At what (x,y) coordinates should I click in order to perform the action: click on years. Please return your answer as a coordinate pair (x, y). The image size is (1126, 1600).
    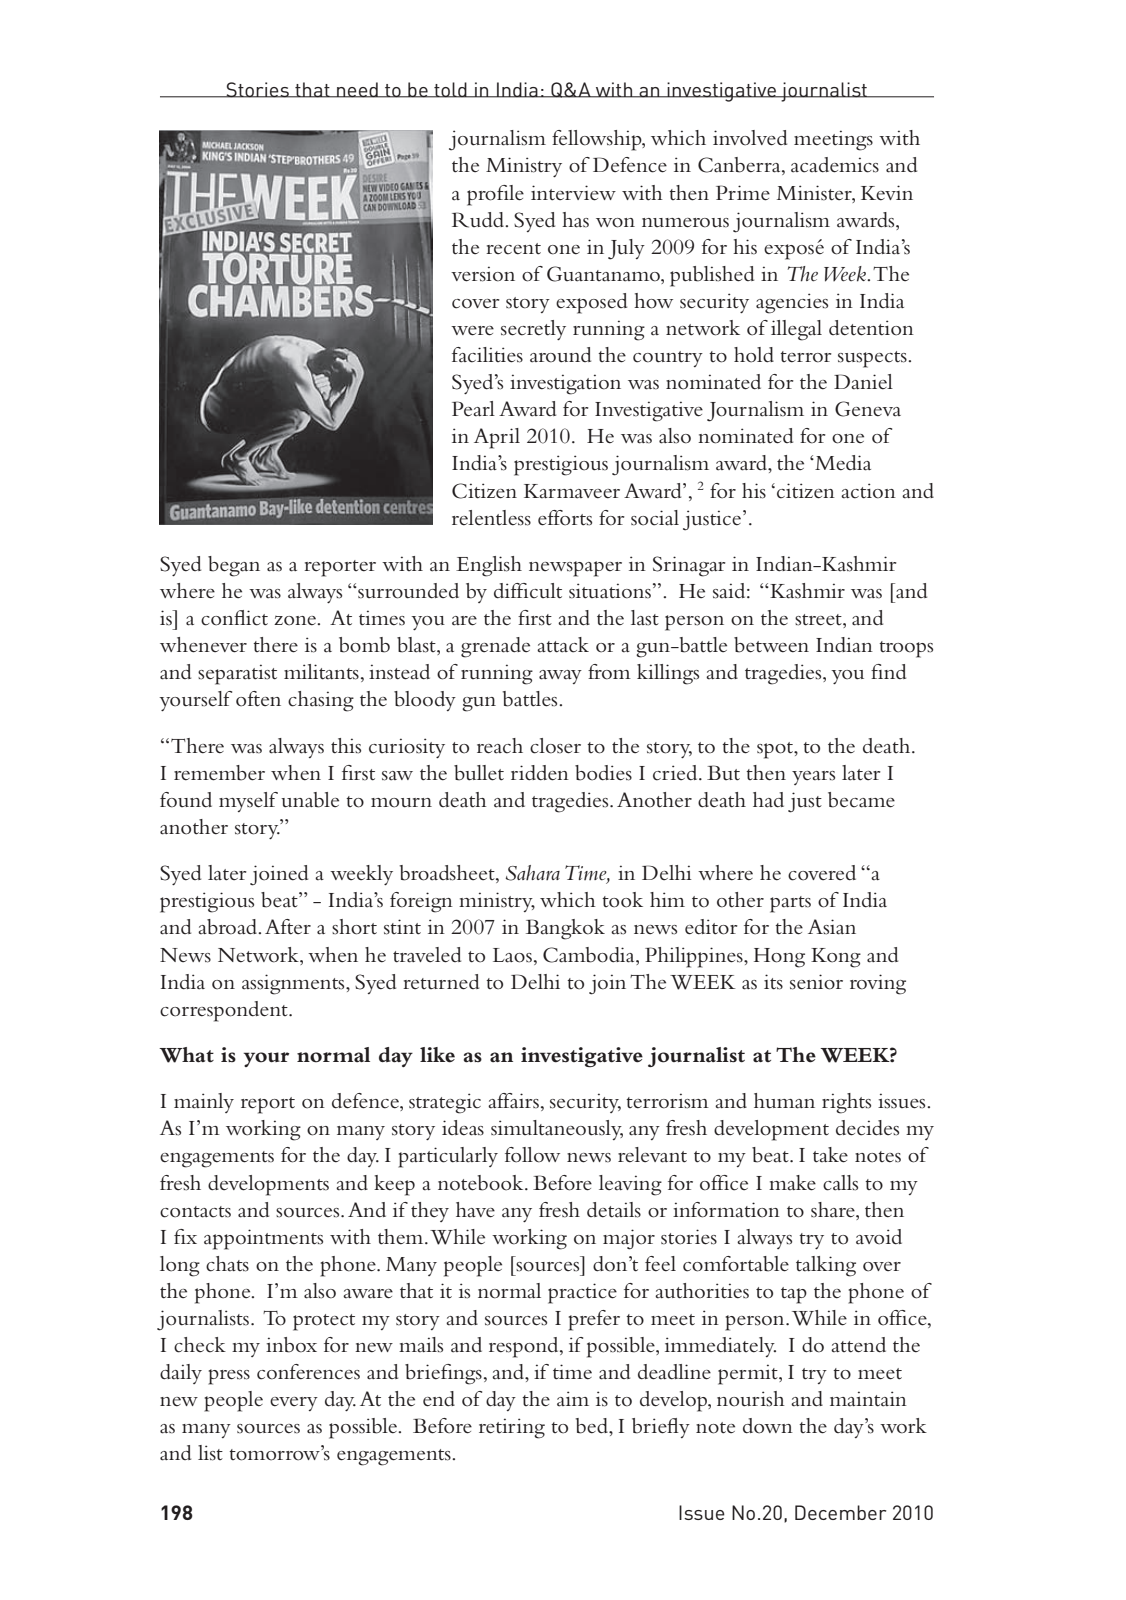
    Looking at the image, I should click on (813, 778).
